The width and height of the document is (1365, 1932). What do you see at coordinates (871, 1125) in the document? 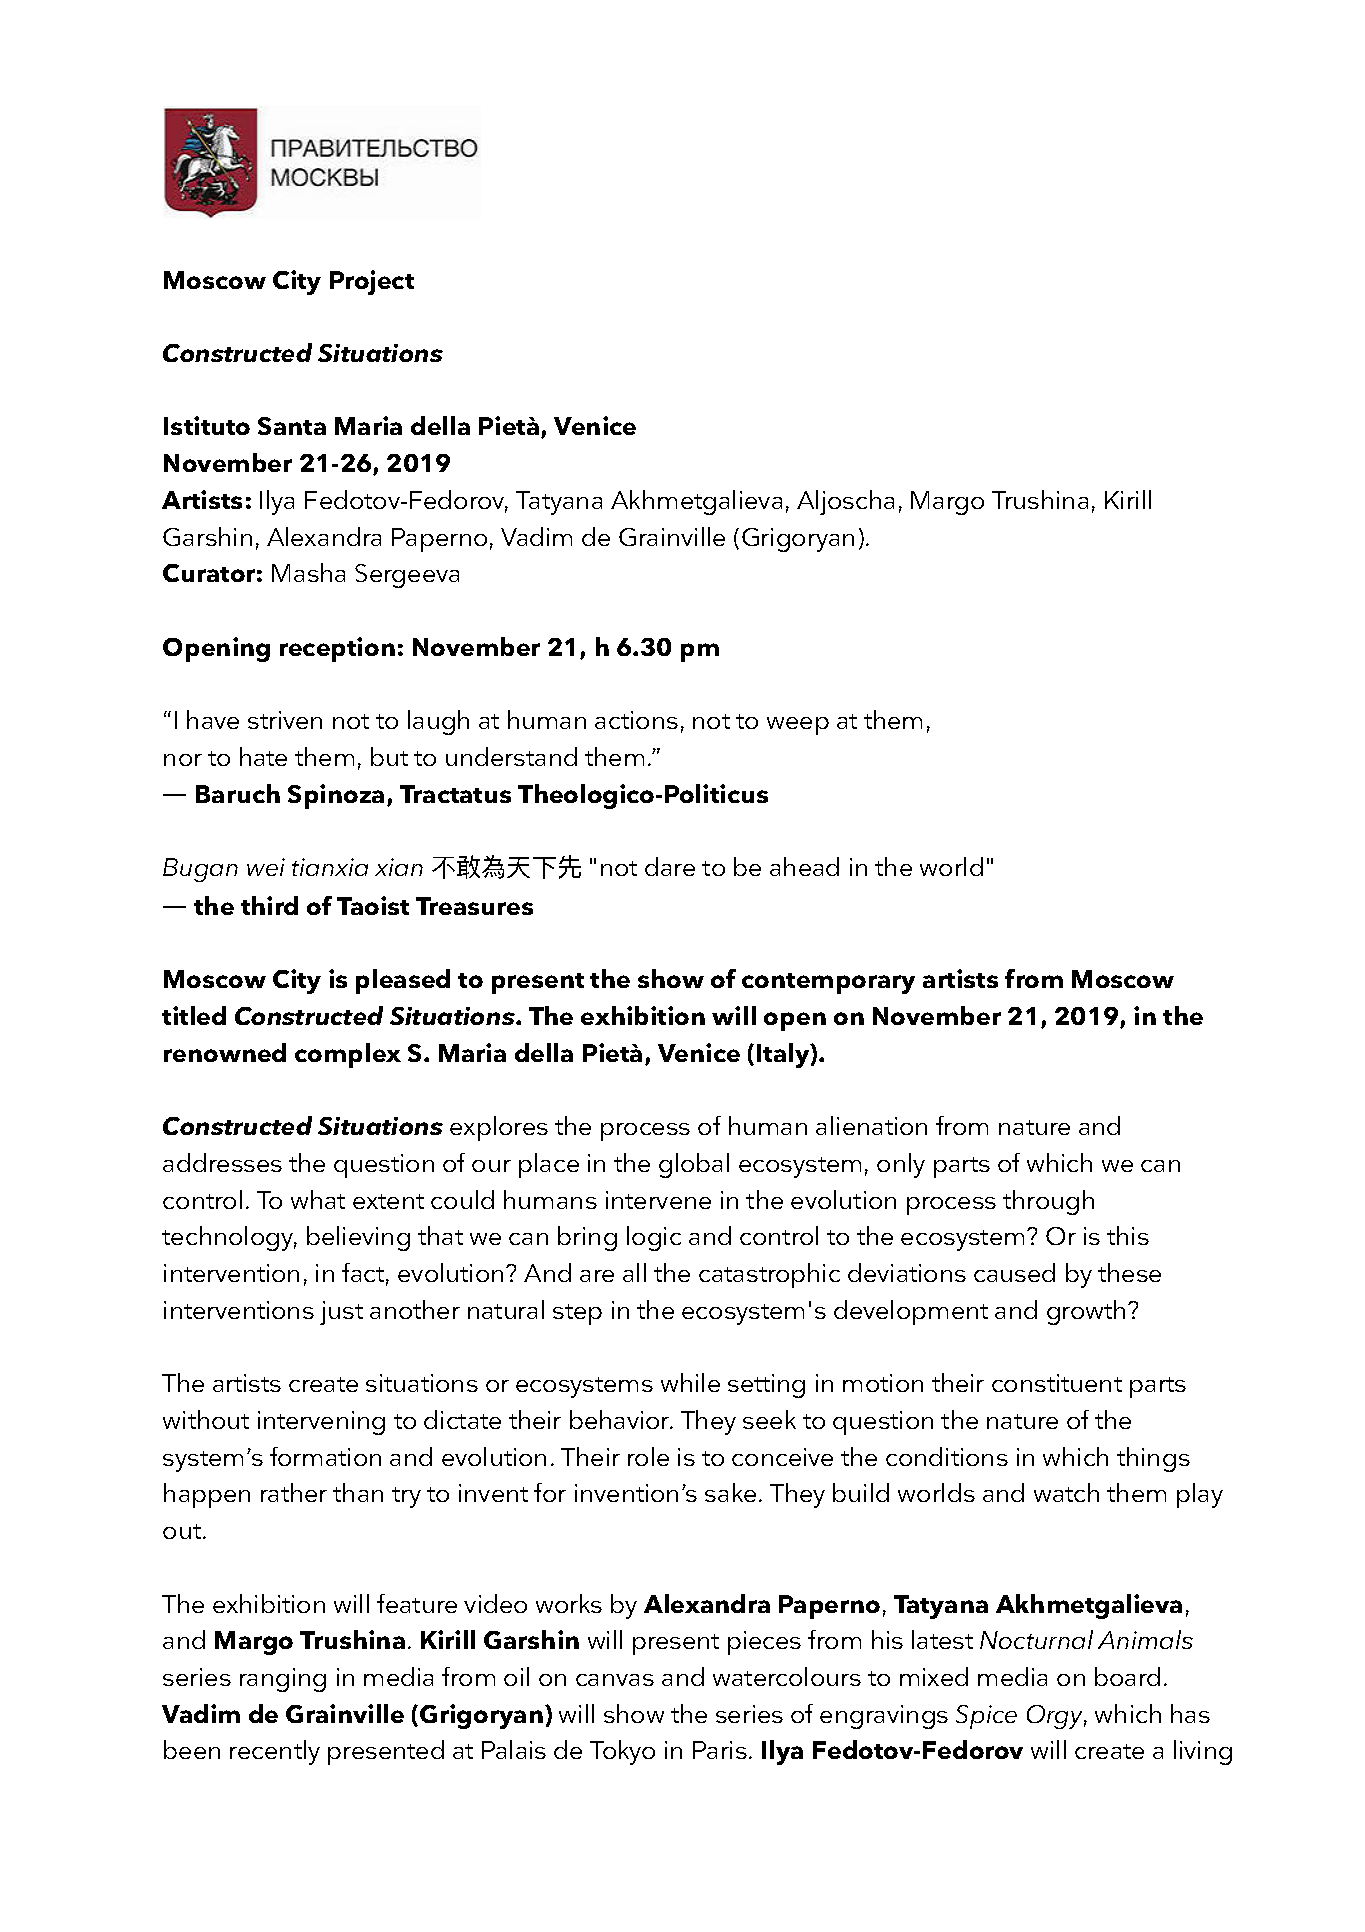
I see `alienation` at bounding box center [871, 1125].
